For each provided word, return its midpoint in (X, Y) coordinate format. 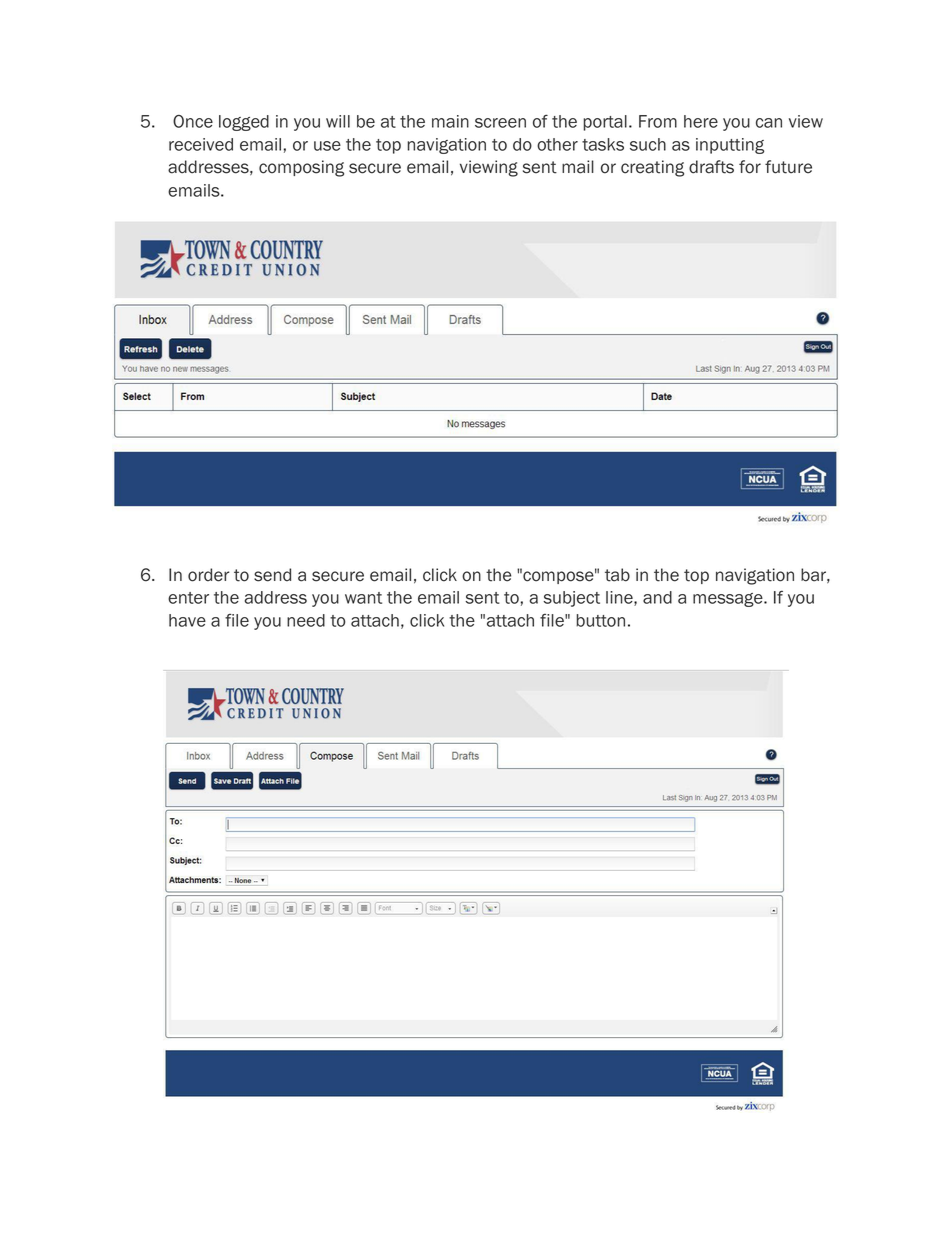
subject (571, 599)
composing (301, 168)
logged (244, 123)
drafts (711, 167)
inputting (730, 146)
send (272, 575)
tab (617, 575)
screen (500, 123)
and (657, 597)
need (306, 620)
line (620, 598)
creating (652, 168)
